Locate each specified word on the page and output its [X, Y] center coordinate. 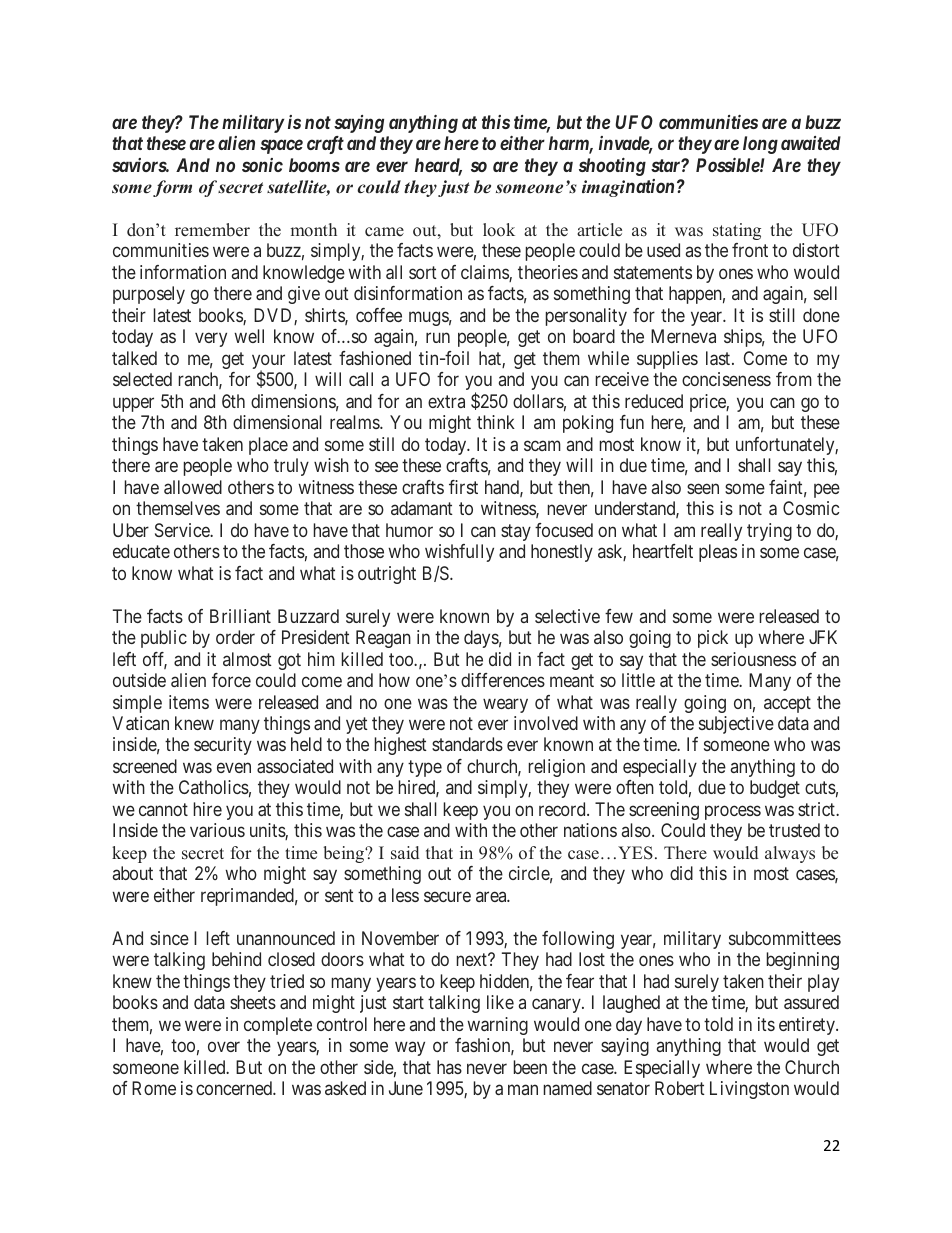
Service [183, 530]
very [211, 340]
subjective [736, 725]
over [224, 1047]
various [217, 830]
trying [769, 532]
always [790, 854]
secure [447, 897]
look [499, 230]
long [760, 145]
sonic [262, 165]
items [189, 702]
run [438, 338]
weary [505, 705]
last [719, 358]
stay [516, 532]
